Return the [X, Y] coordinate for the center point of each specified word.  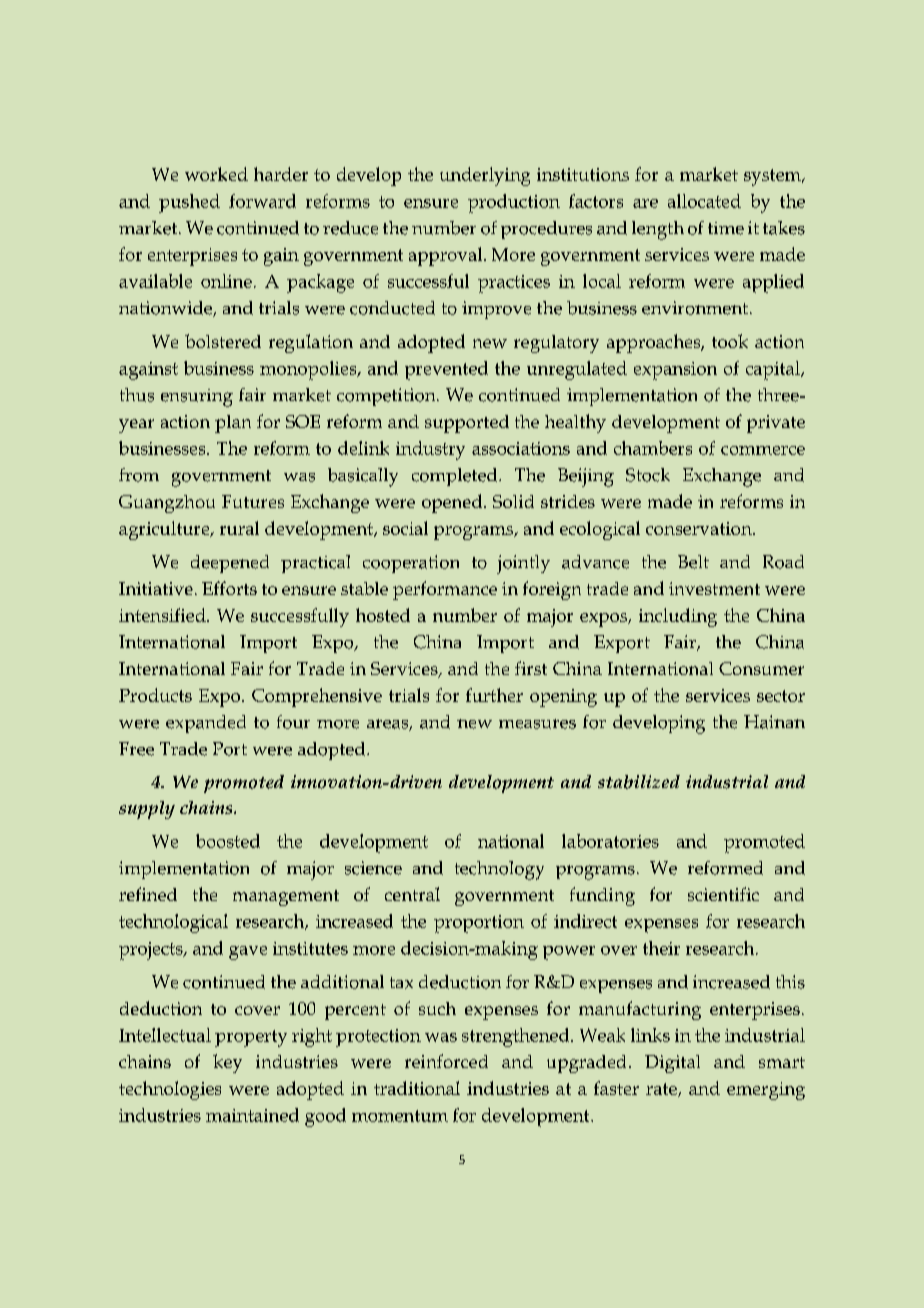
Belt [693, 562]
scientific [723, 894]
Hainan [774, 722]
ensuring [197, 398]
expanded [206, 724]
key [227, 1063]
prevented [446, 370]
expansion [675, 371]
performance [445, 590]
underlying [485, 176]
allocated [704, 201]
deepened [230, 564]
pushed [189, 203]
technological [173, 923]
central [412, 894]
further [494, 695]
